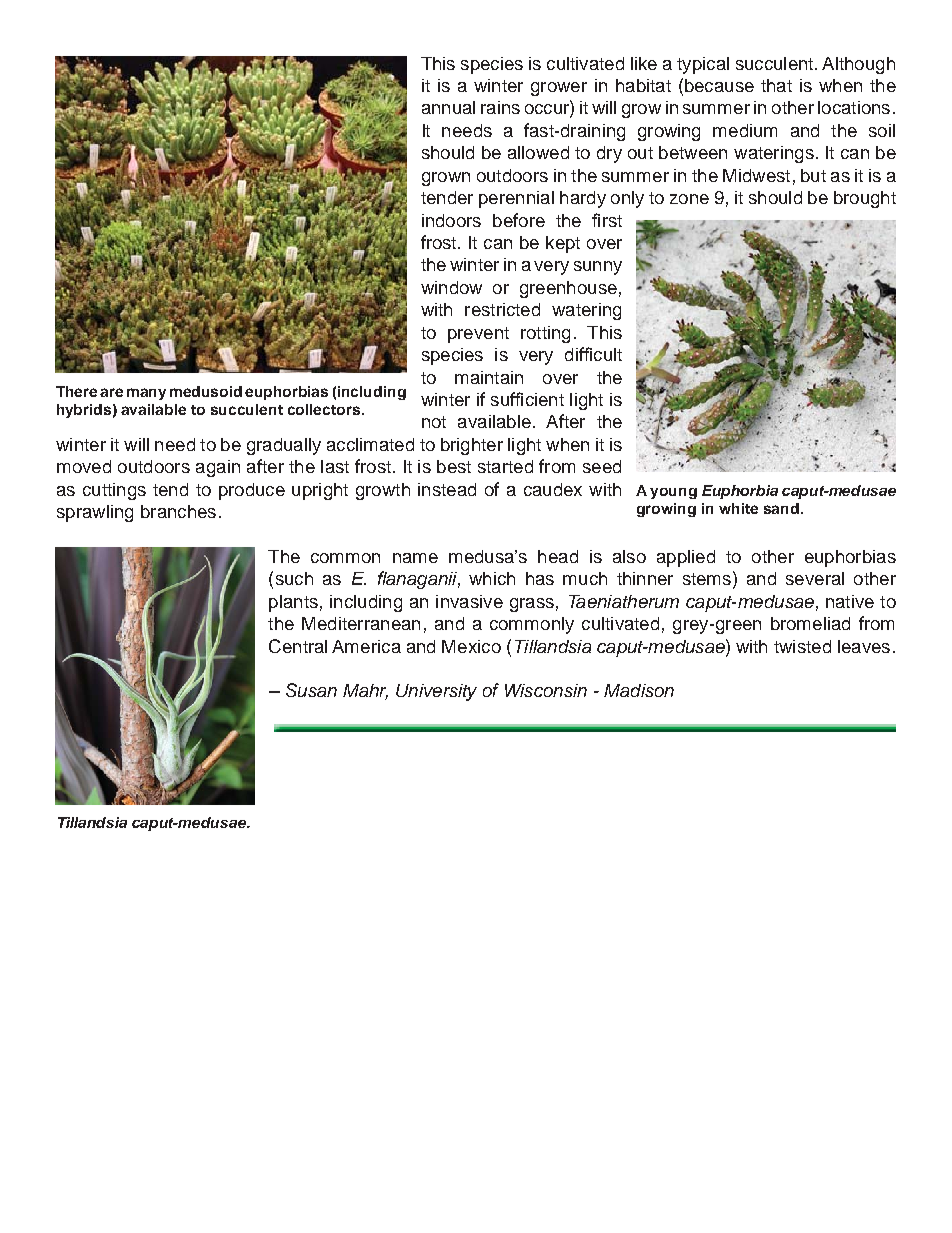 This page has width=952, height=1233. I want to click on many, so click(146, 394).
